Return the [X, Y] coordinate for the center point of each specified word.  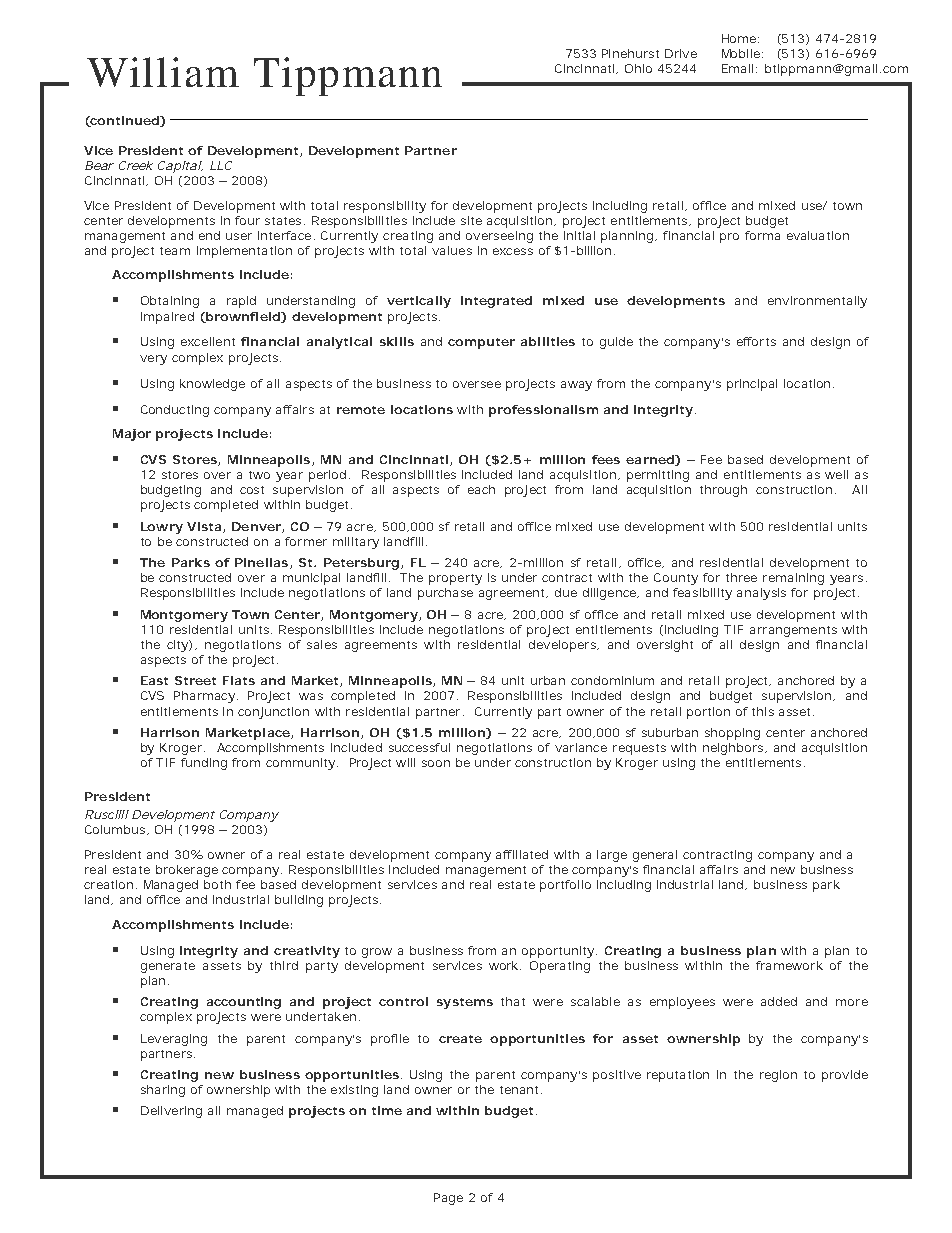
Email [737, 68]
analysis [761, 594]
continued [125, 121]
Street [195, 680]
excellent [208, 341]
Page [448, 1199]
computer [481, 343]
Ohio [638, 68]
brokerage [187, 871]
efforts [756, 341]
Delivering [171, 1112]
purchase [445, 594]
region [778, 1076]
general [655, 856]
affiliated [522, 854]
